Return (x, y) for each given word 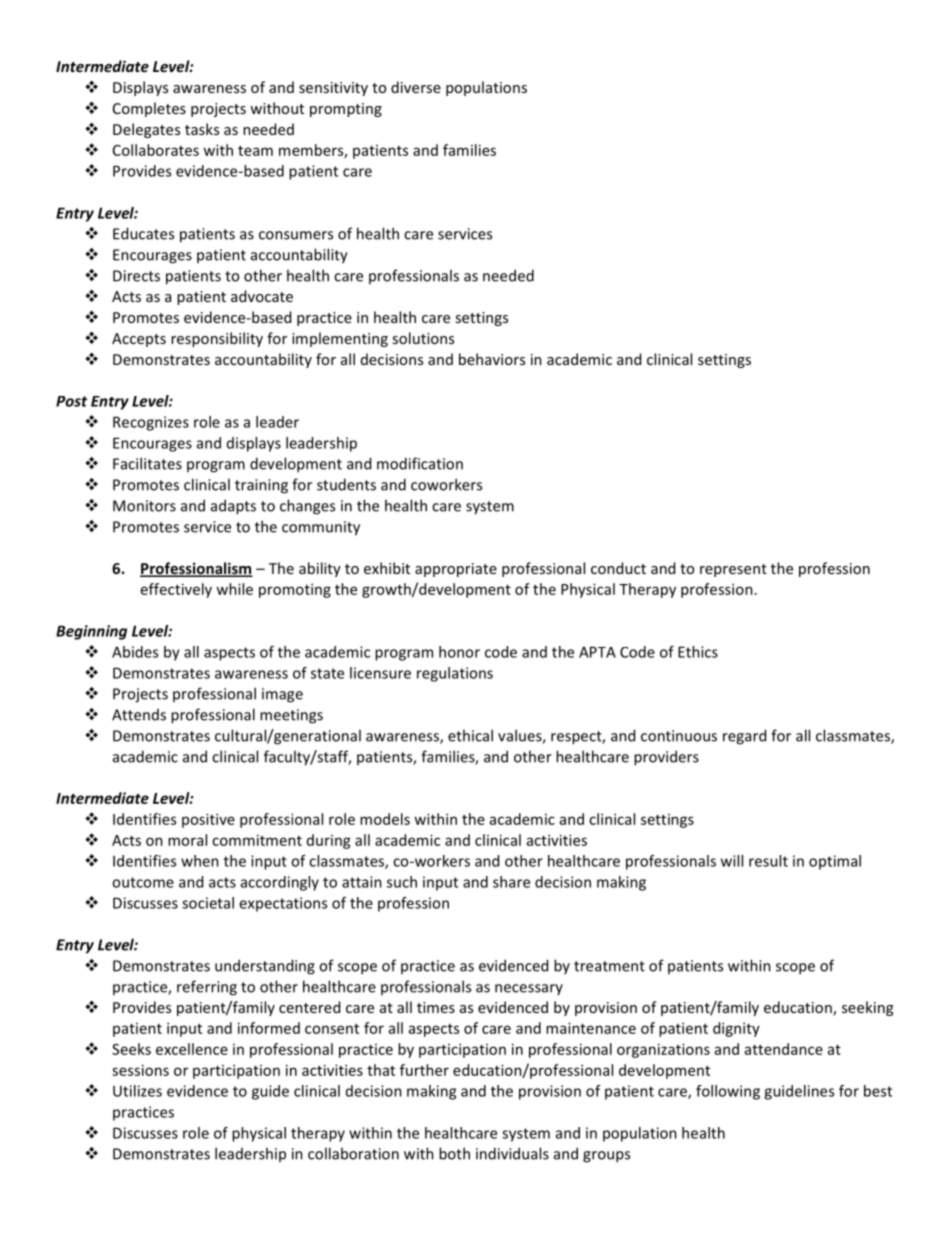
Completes (149, 109)
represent (733, 570)
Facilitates (147, 463)
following (728, 1092)
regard (744, 737)
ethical (470, 735)
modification (420, 463)
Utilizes (137, 1091)
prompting (346, 110)
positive (208, 820)
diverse (416, 87)
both (454, 1153)
